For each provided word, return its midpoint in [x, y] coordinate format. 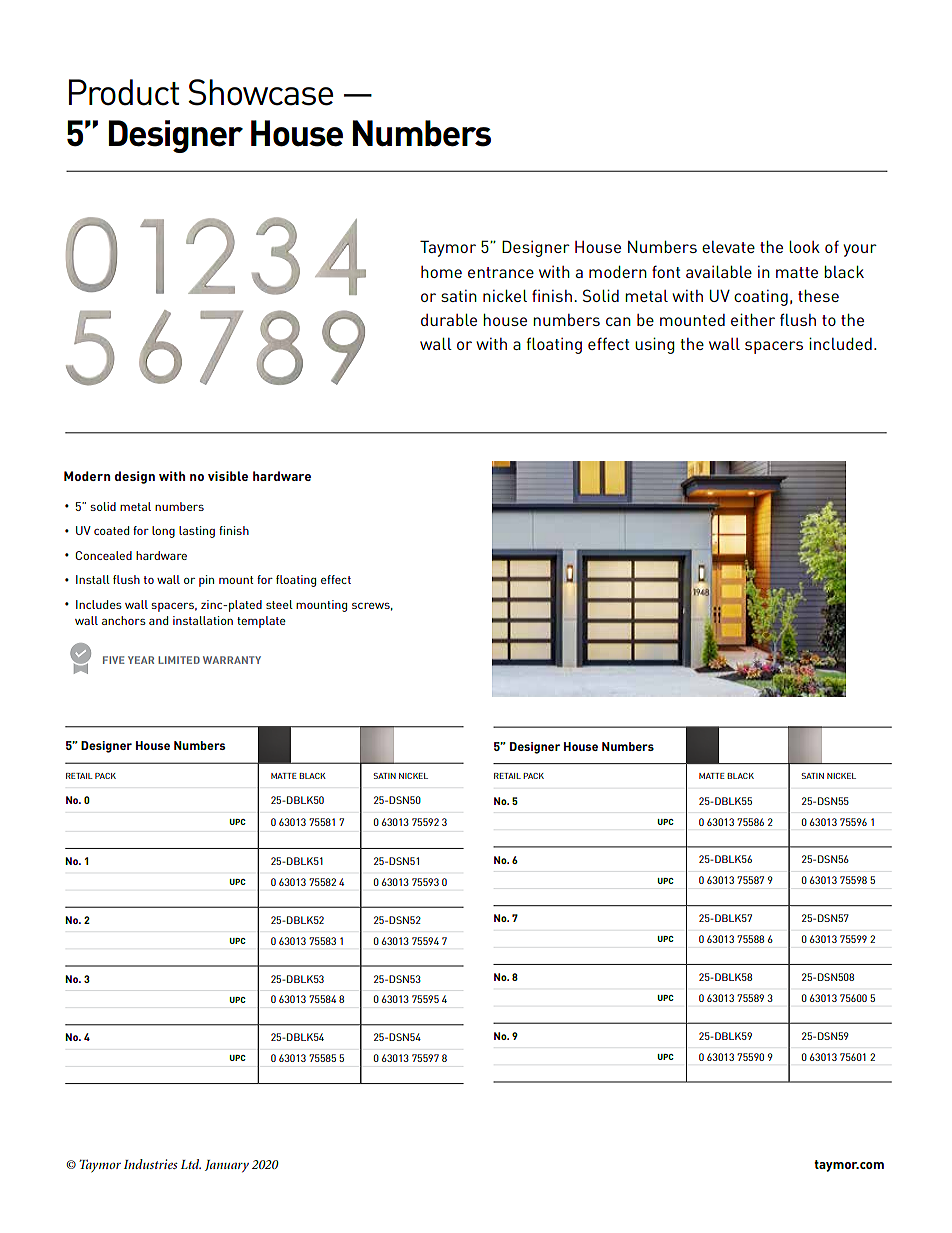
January [227, 1166]
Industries [151, 1164]
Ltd [191, 1164]
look [804, 247]
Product [124, 92]
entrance [501, 272]
